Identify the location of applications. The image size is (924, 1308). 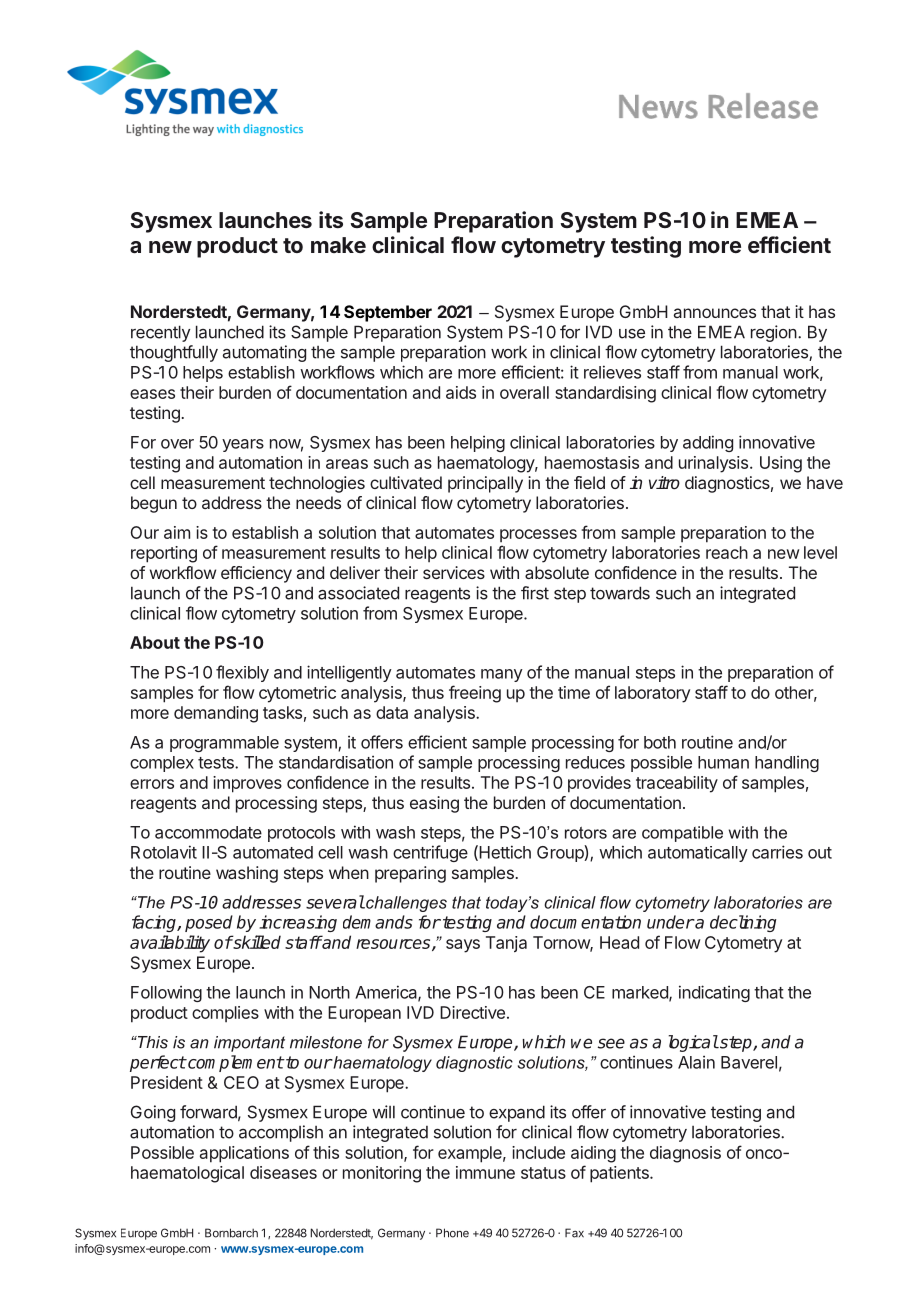
(244, 1154).
